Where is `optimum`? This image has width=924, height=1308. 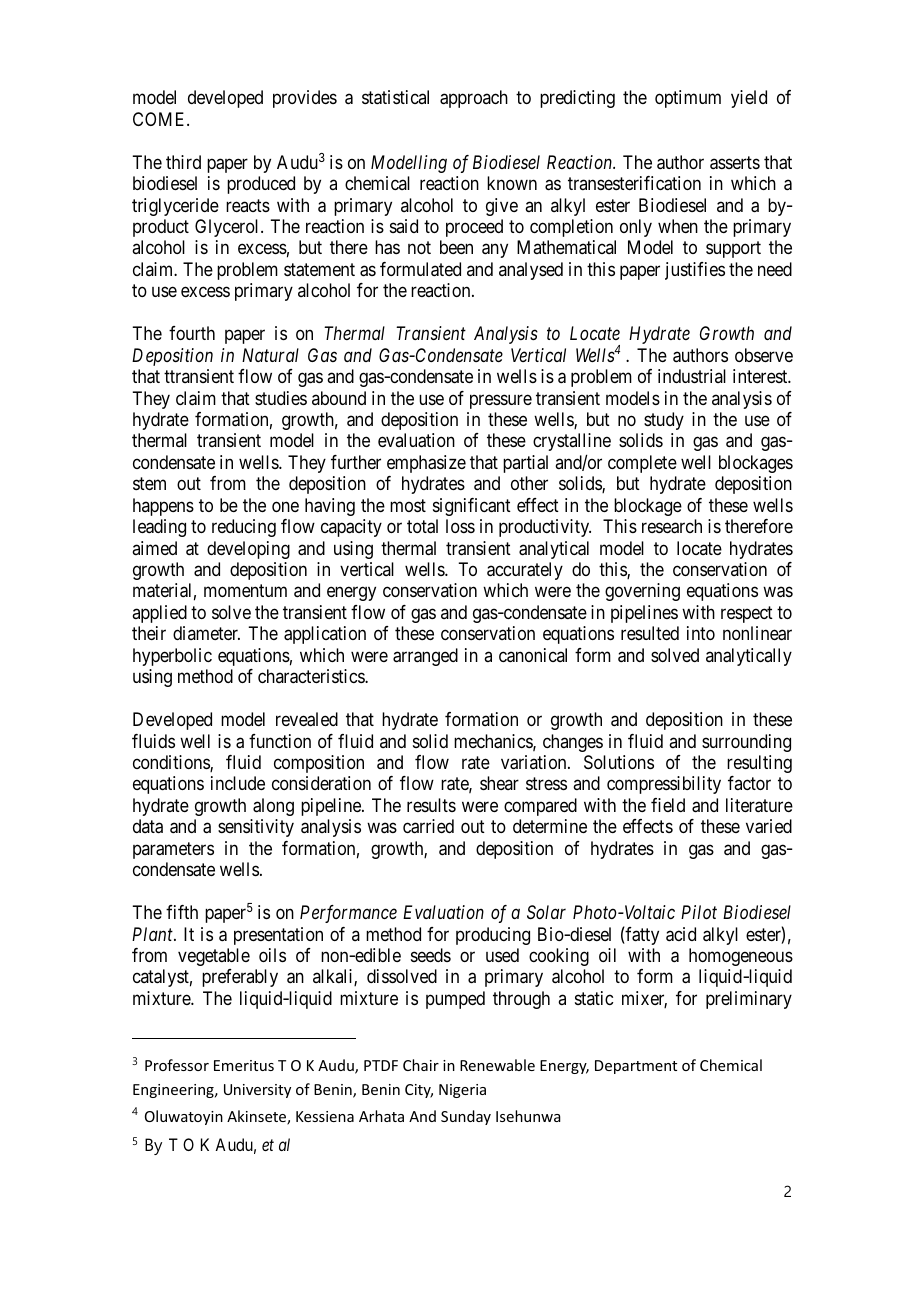 optimum is located at coordinates (688, 99).
